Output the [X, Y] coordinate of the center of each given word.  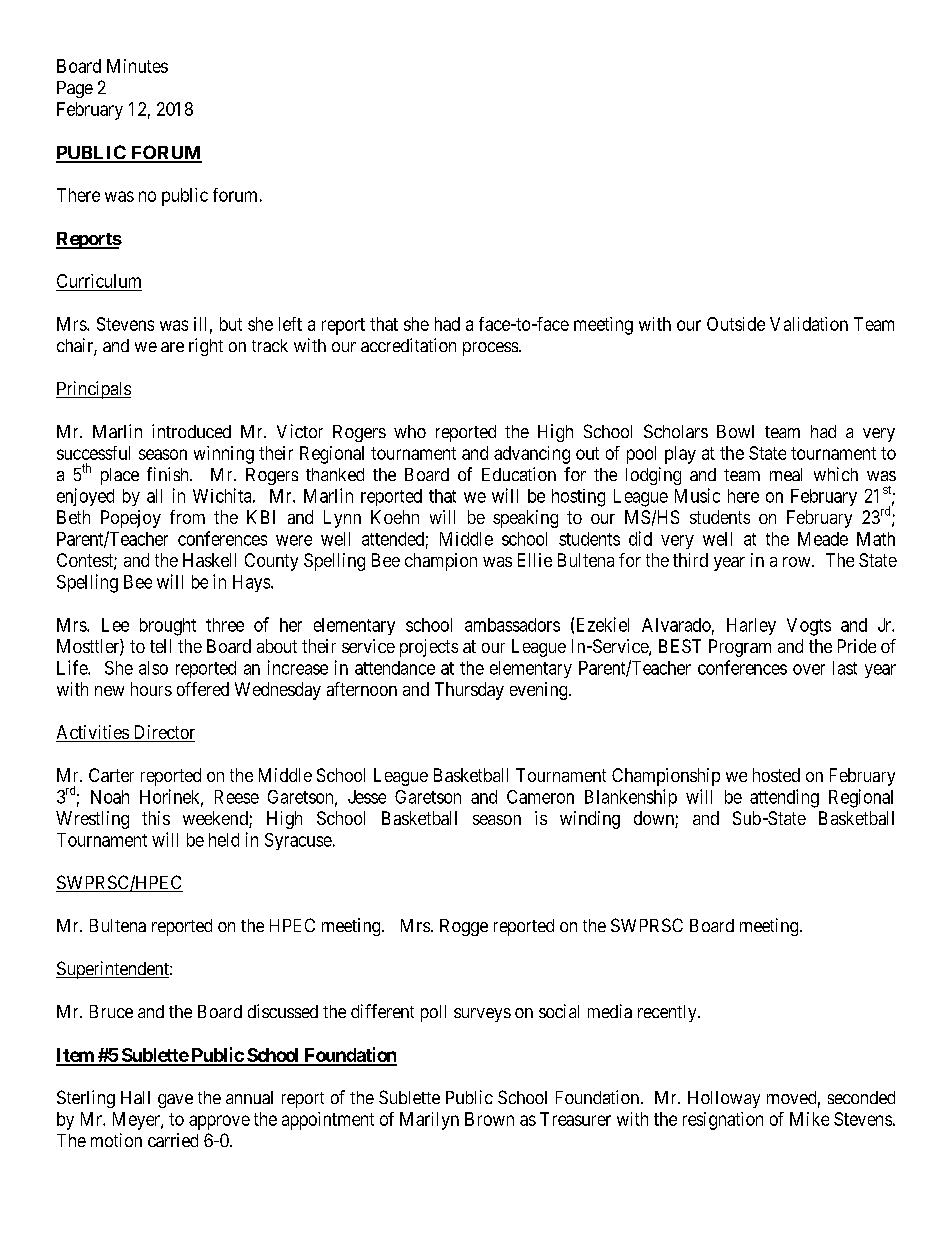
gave [175, 1101]
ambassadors [512, 625]
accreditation [408, 345]
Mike [809, 1119]
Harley [751, 626]
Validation [809, 324]
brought [168, 627]
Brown [489, 1119]
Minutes [137, 66]
